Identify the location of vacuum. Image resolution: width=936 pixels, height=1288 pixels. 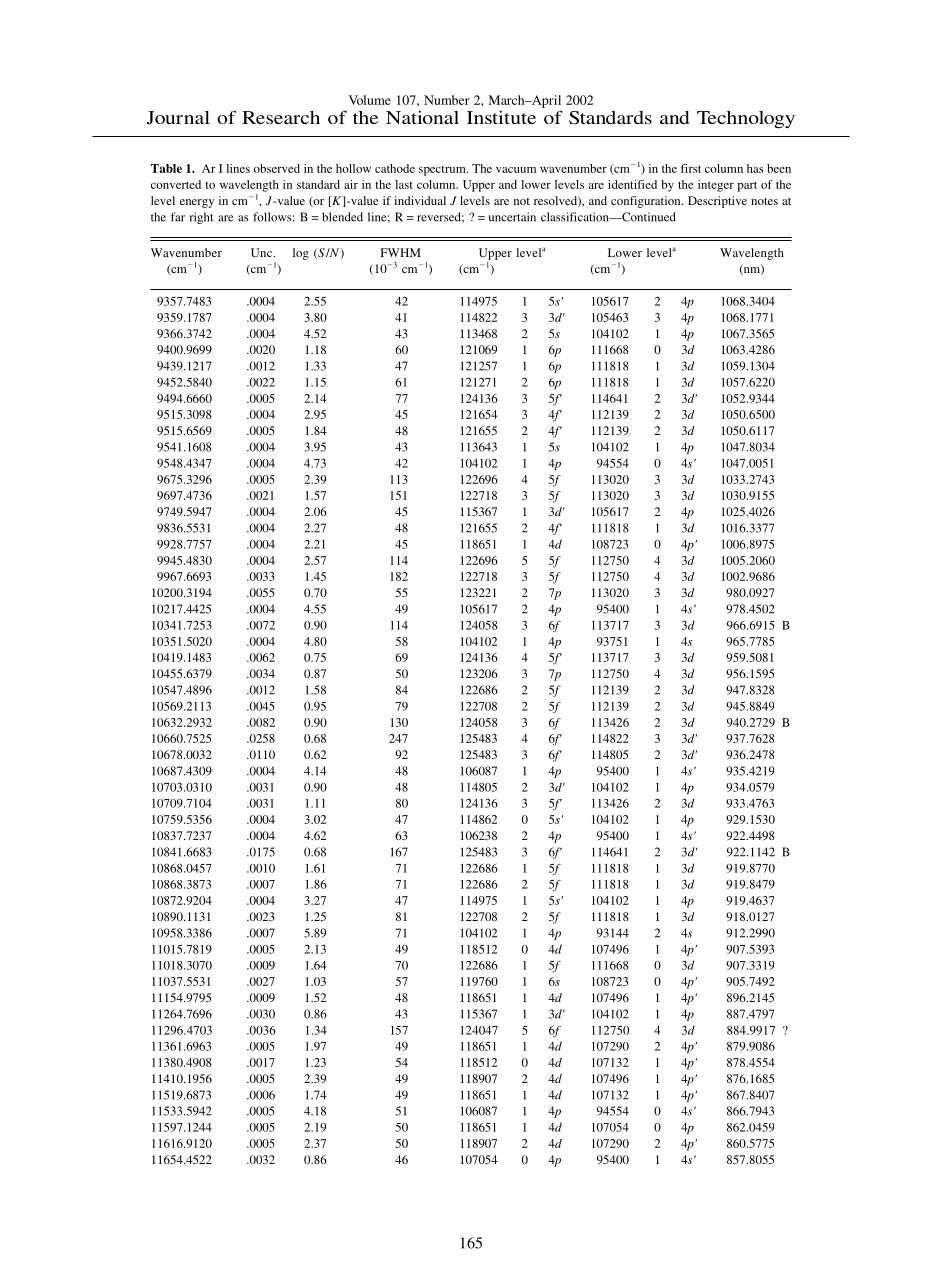
(516, 170).
